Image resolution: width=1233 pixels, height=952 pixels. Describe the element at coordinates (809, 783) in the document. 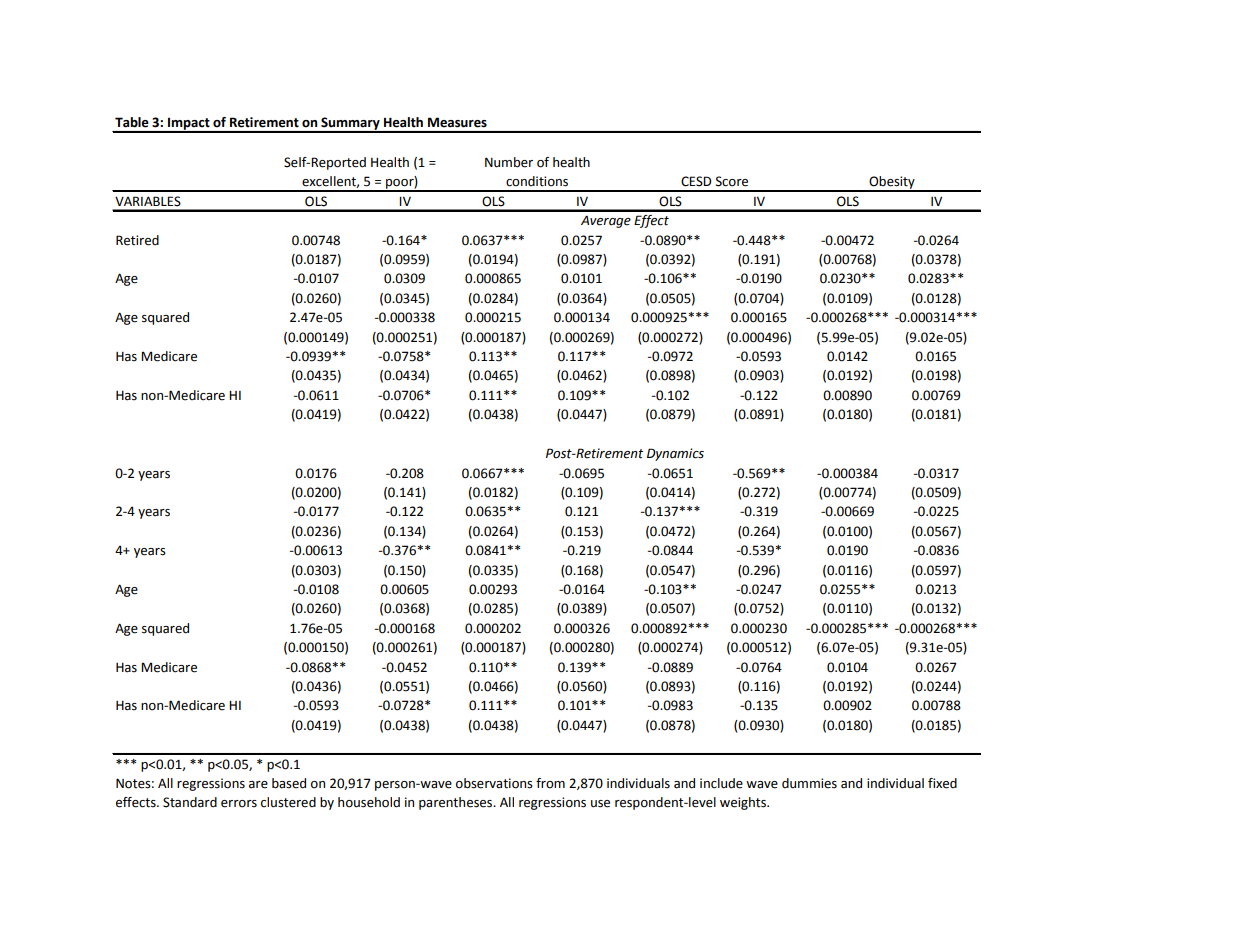

I see `dummies` at that location.
